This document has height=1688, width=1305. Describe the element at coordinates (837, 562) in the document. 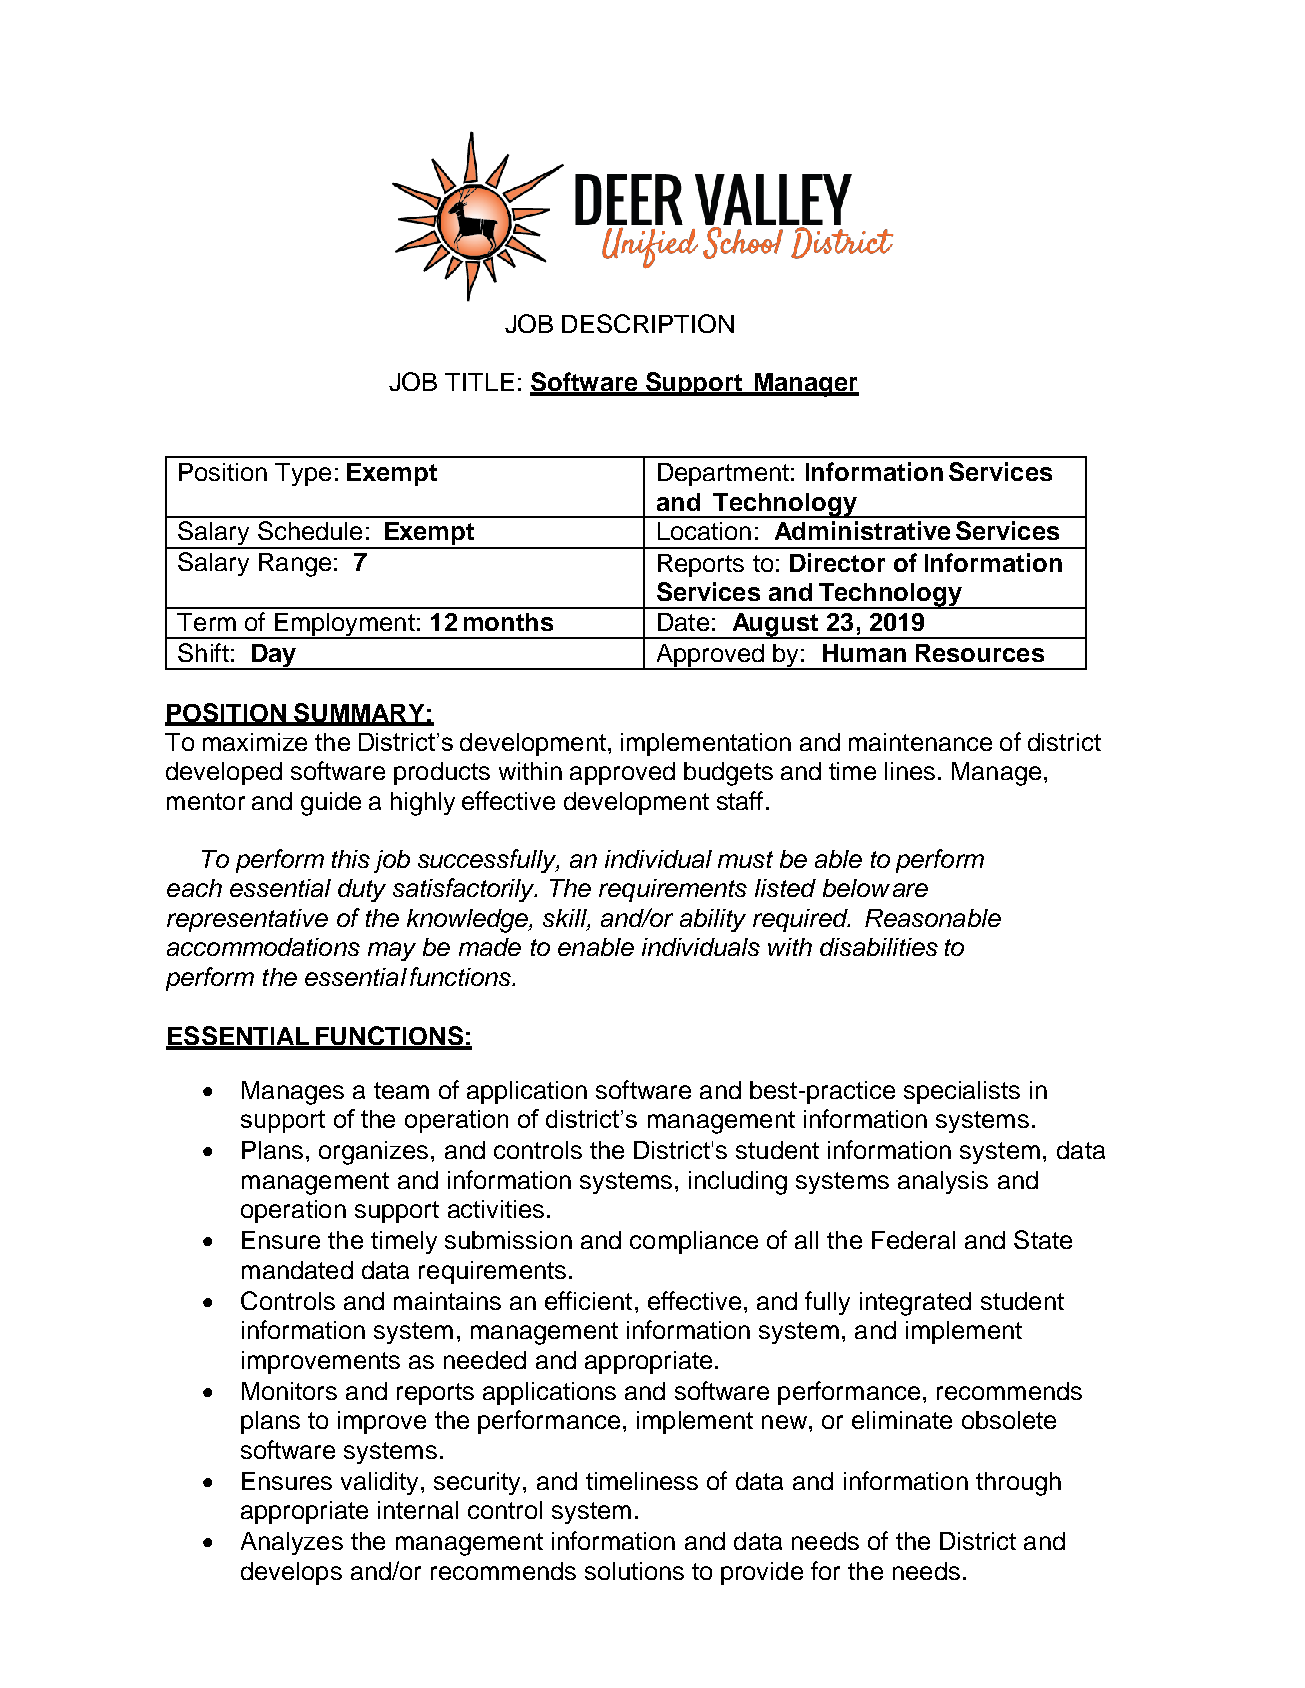

I see `Director` at that location.
